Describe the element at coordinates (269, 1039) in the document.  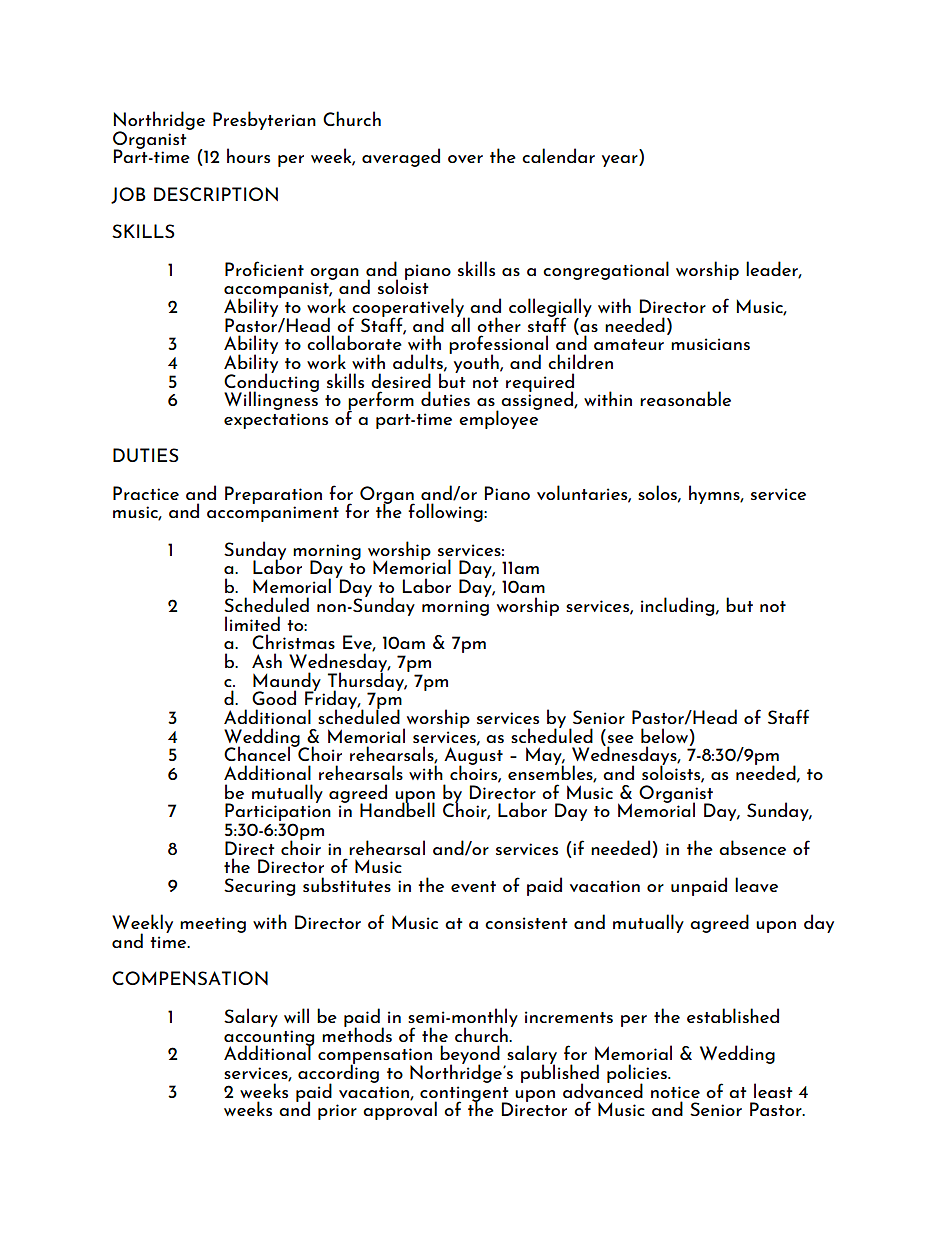
I see `accounting` at that location.
